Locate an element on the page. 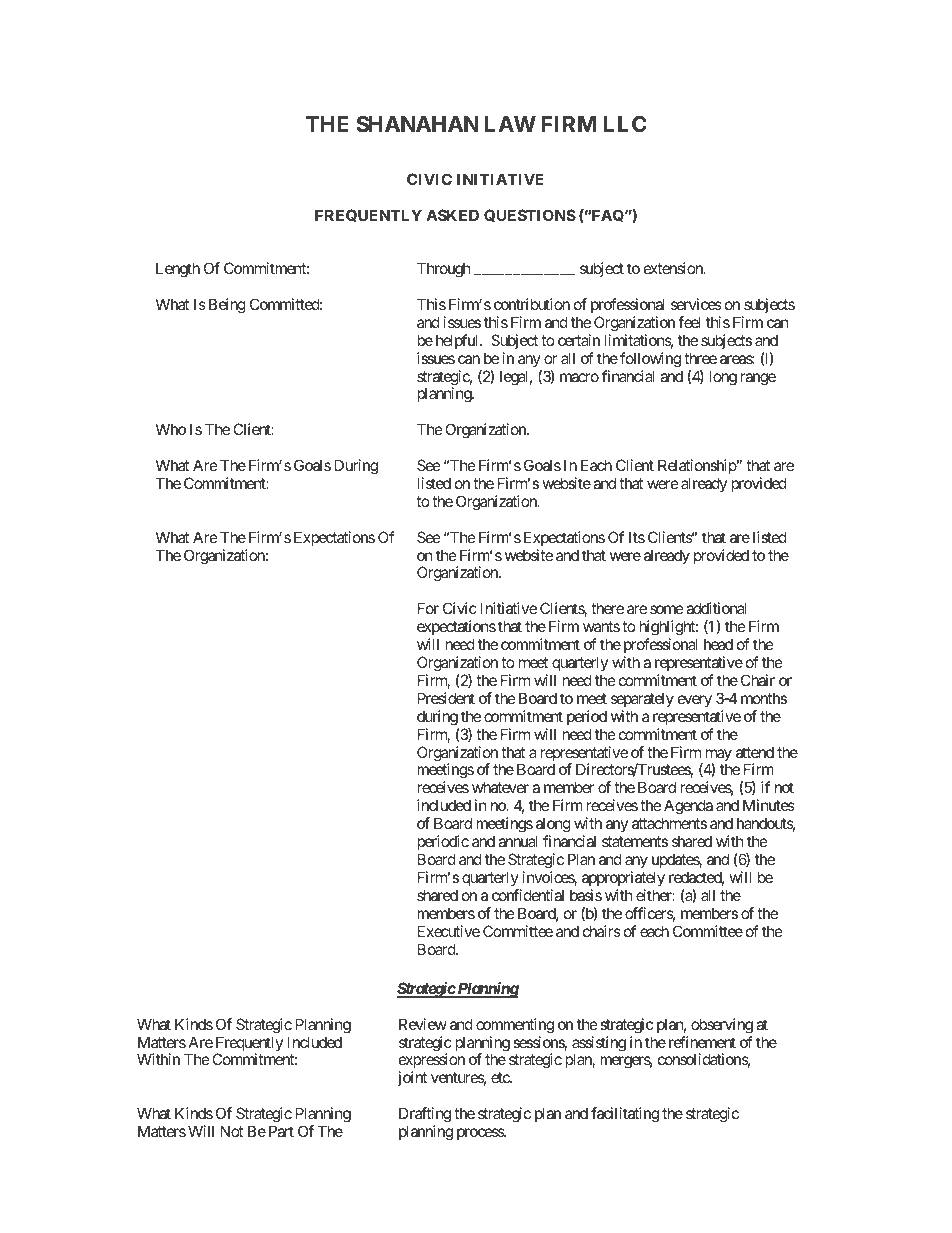  Length is located at coordinates (178, 270).
